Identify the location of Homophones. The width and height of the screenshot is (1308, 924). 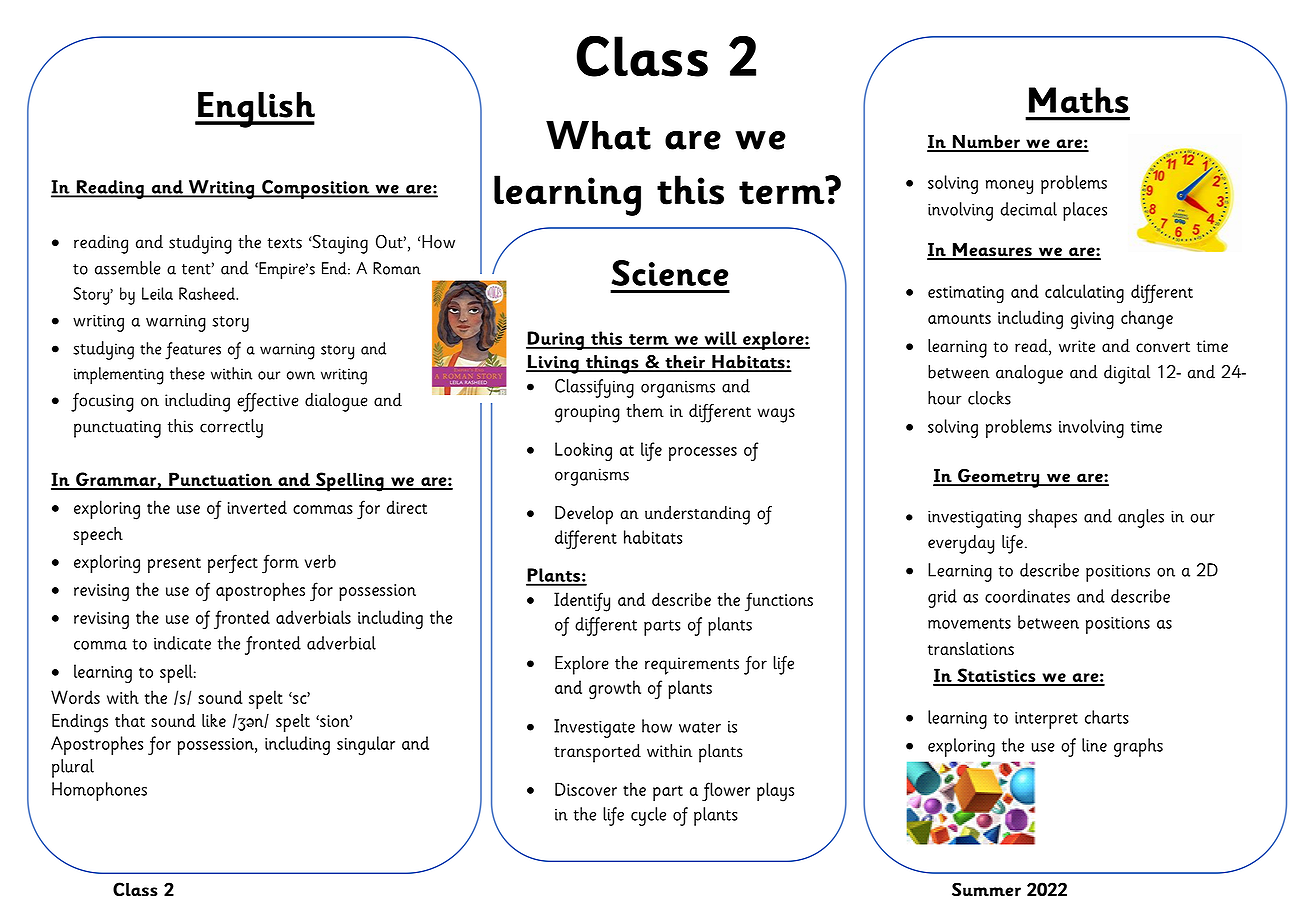
(99, 791).
